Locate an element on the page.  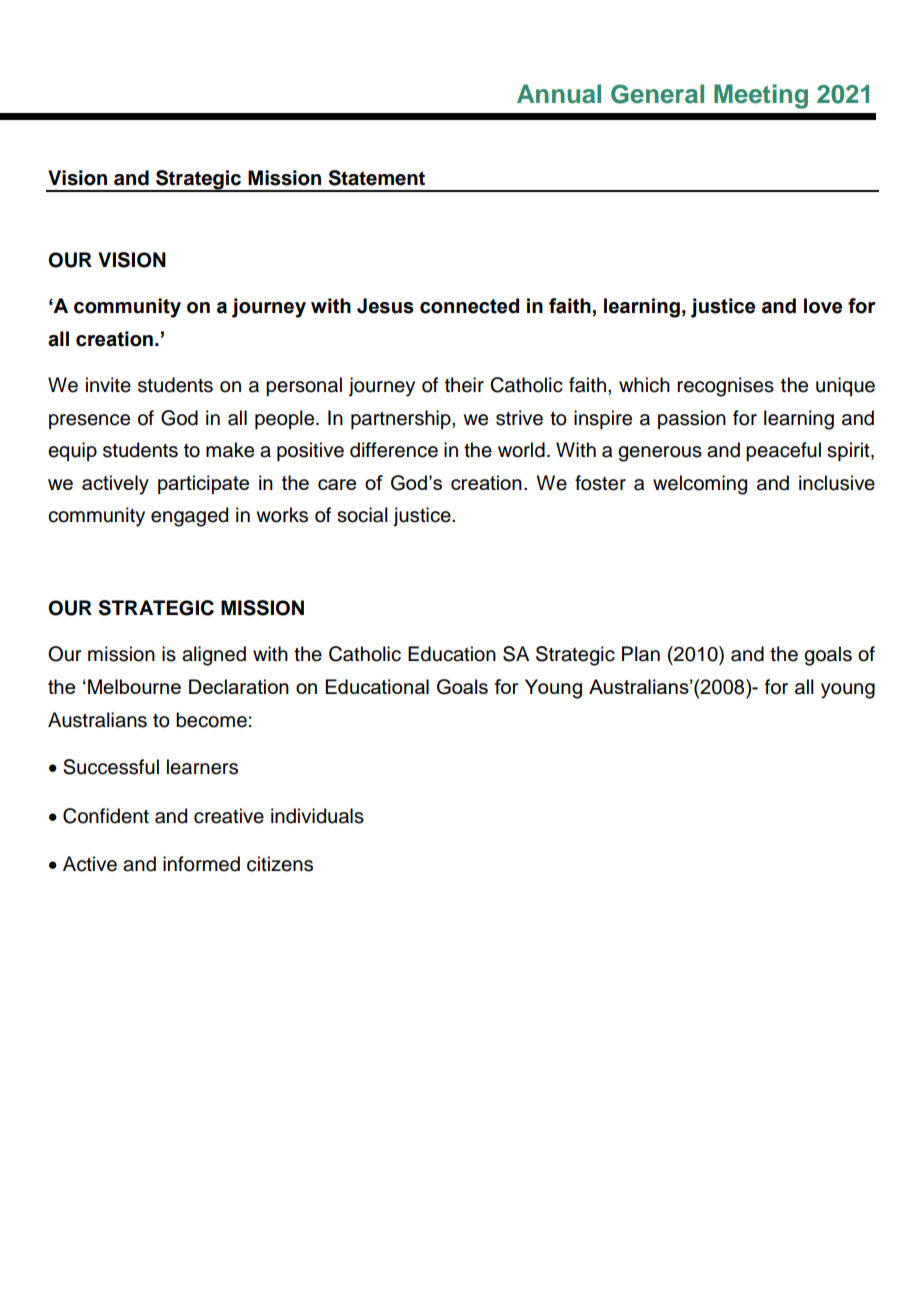
participate is located at coordinates (203, 484).
